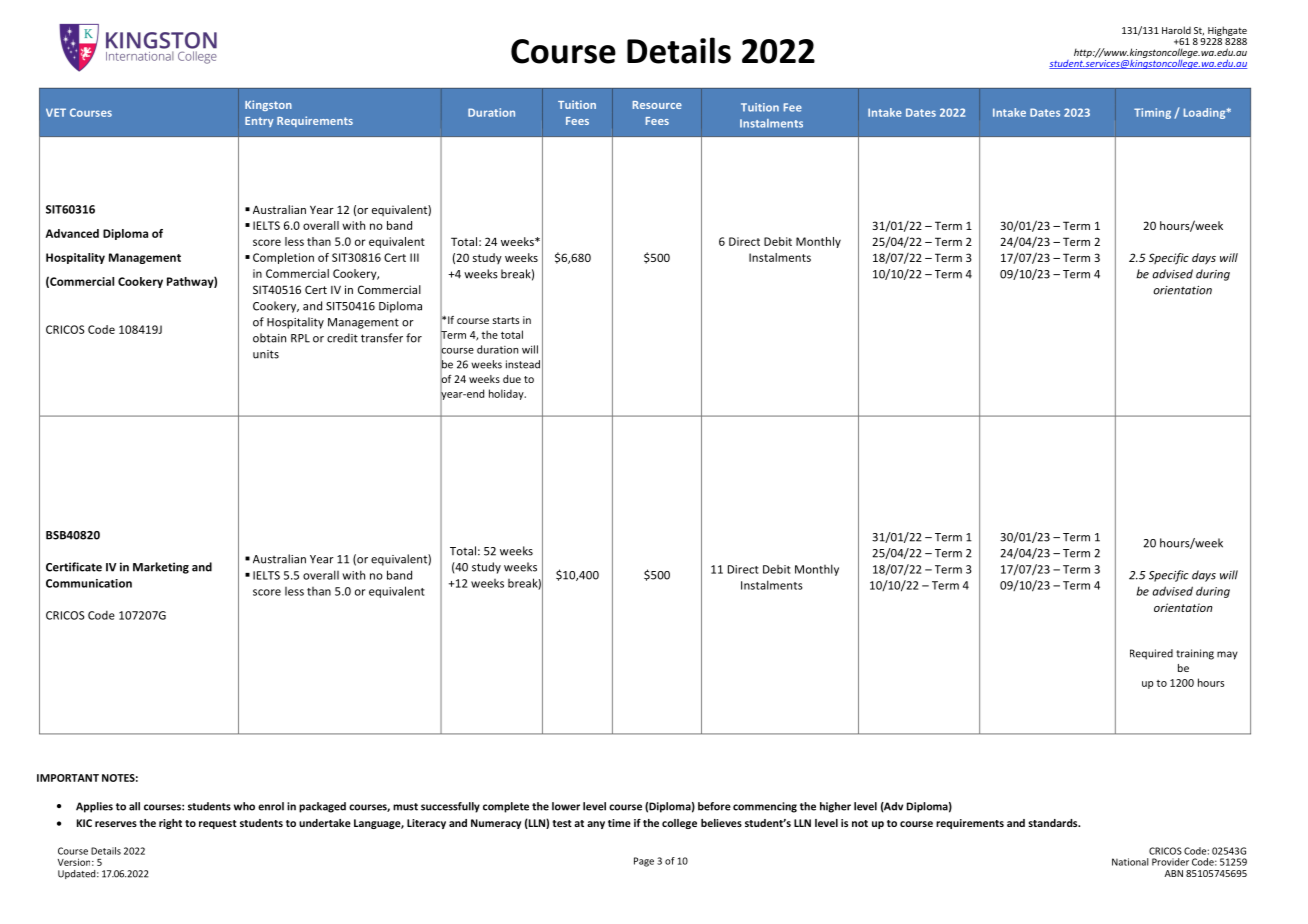  What do you see at coordinates (657, 105) in the document?
I see `Resource` at bounding box center [657, 105].
